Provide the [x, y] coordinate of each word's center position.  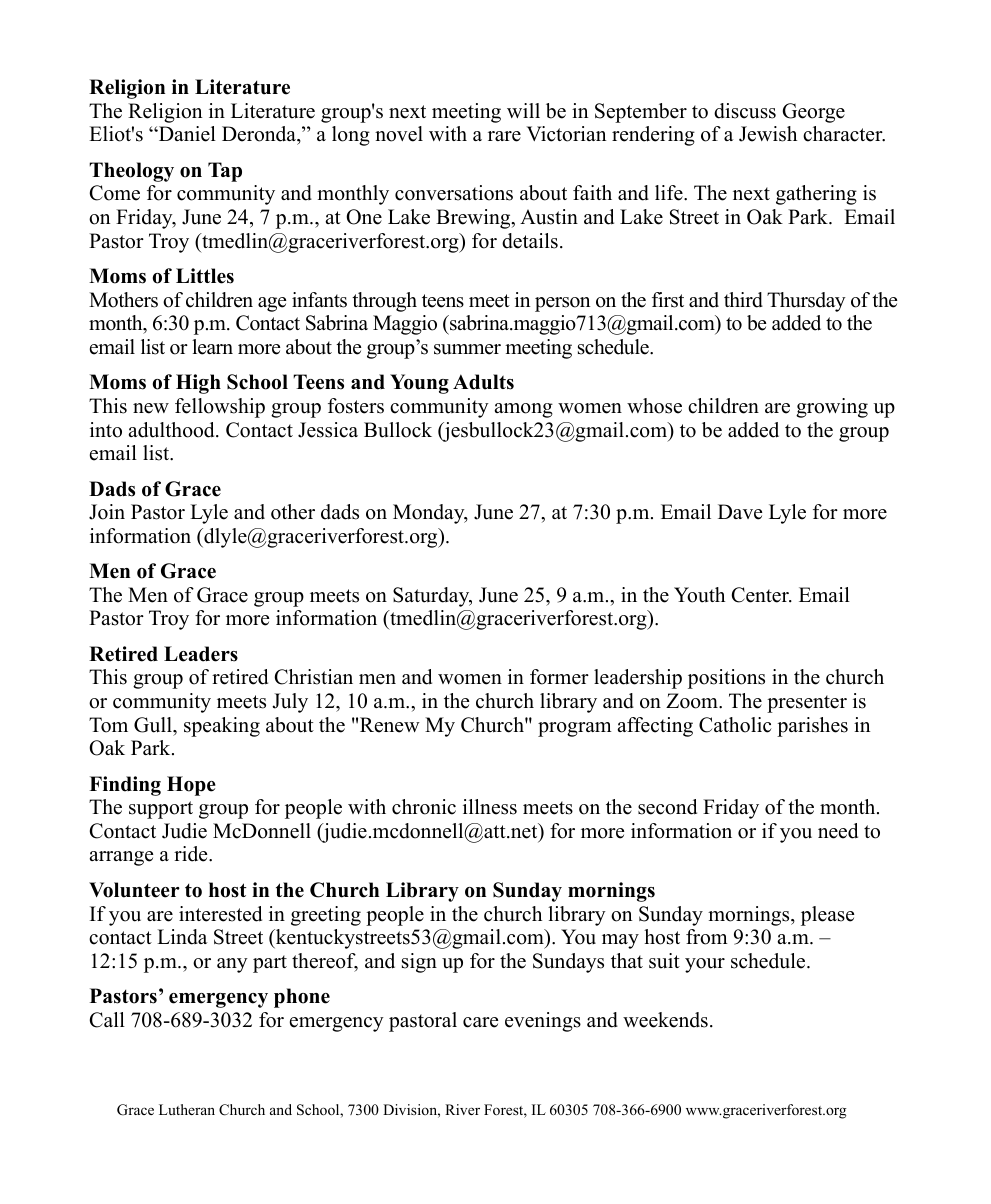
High [198, 384]
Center [761, 595]
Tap [225, 172]
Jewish [768, 134]
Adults [483, 382]
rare [504, 136]
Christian [314, 677]
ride [192, 854]
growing [832, 408]
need [838, 831]
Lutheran [187, 1109]
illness [490, 807]
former [559, 677]
